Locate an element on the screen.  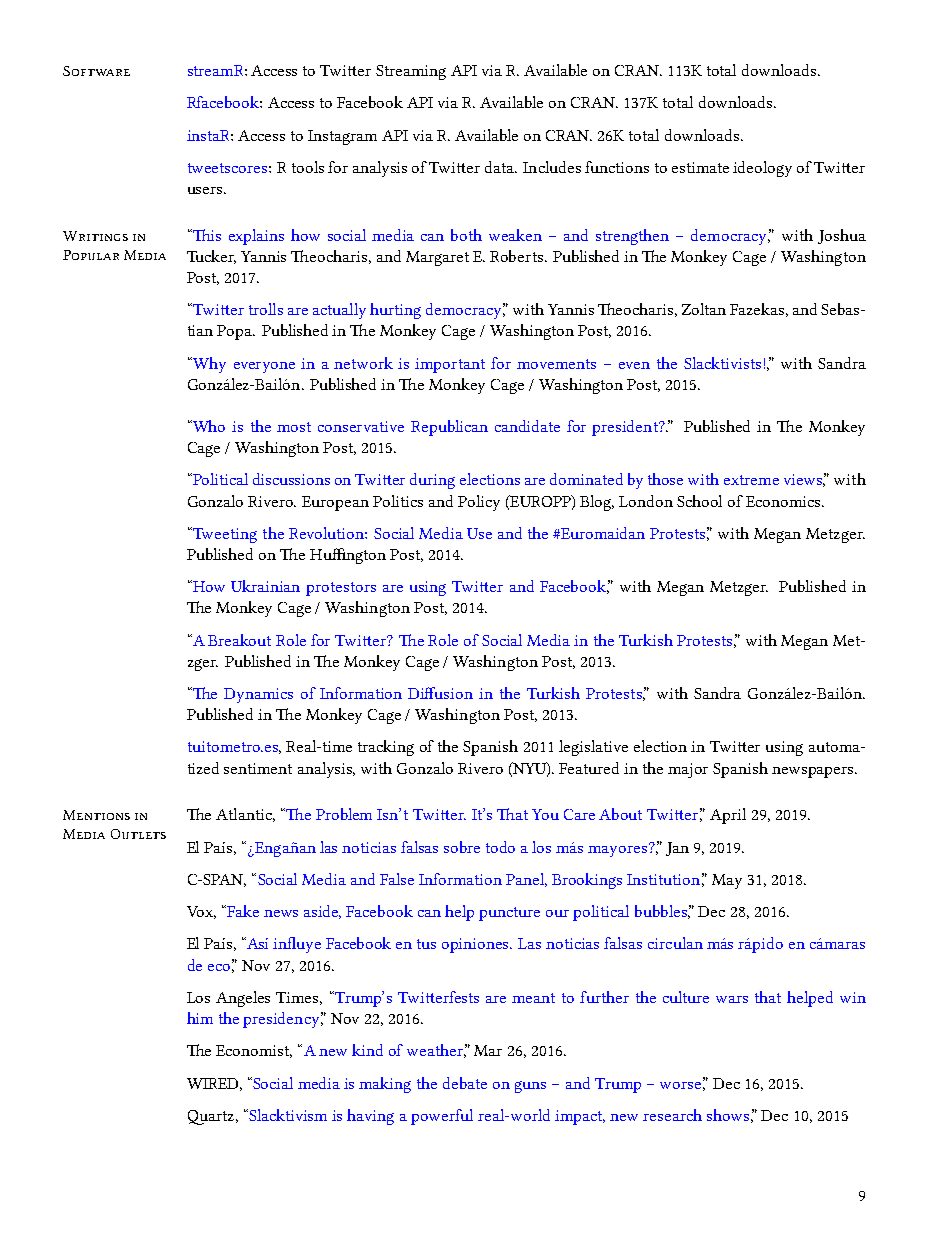
Streaming is located at coordinates (411, 72).
